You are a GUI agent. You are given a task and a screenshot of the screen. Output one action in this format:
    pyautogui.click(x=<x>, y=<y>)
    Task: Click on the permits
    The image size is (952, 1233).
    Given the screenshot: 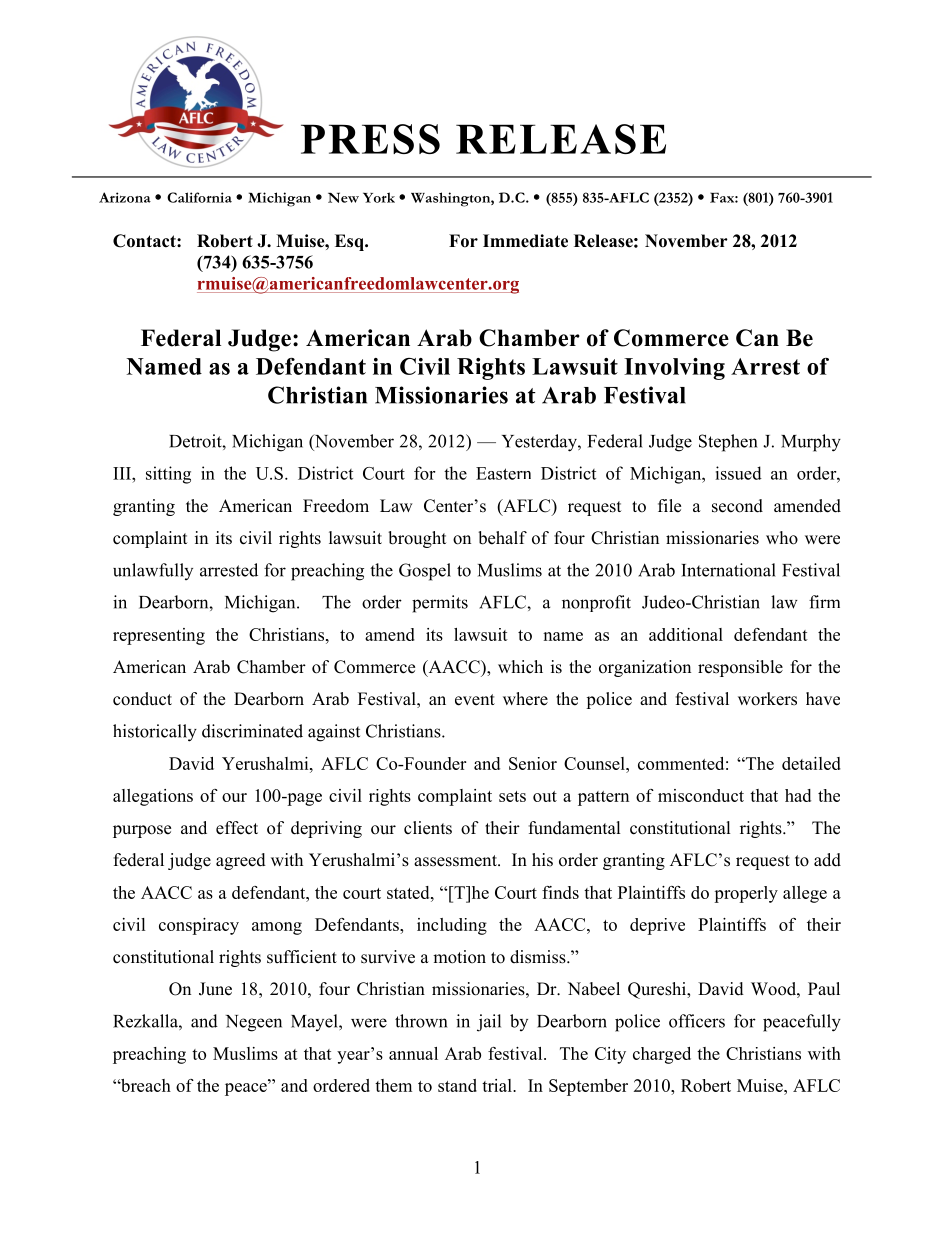 What is the action you would take?
    pyautogui.click(x=440, y=604)
